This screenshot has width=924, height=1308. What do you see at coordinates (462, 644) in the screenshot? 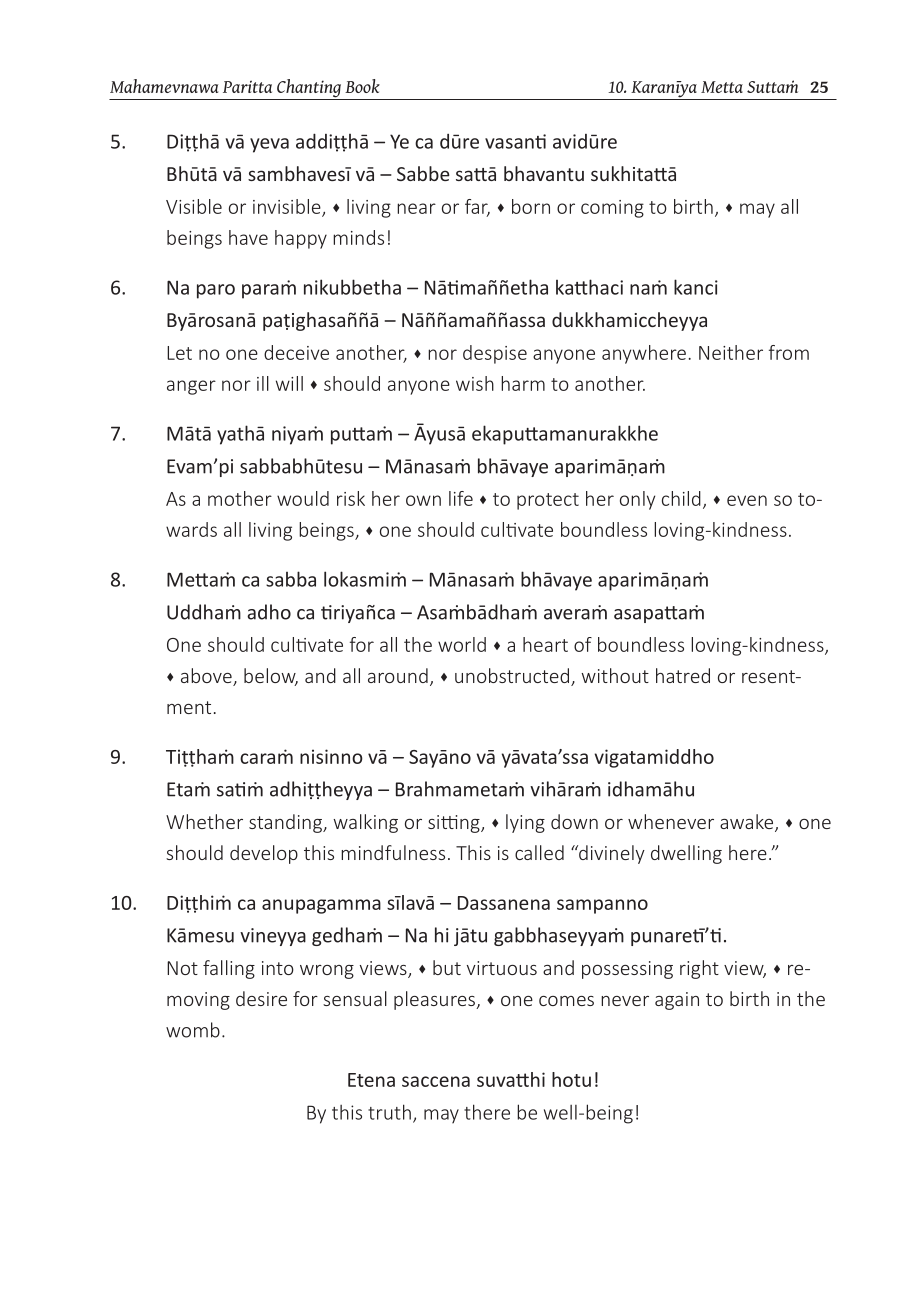
I see `world` at bounding box center [462, 644].
